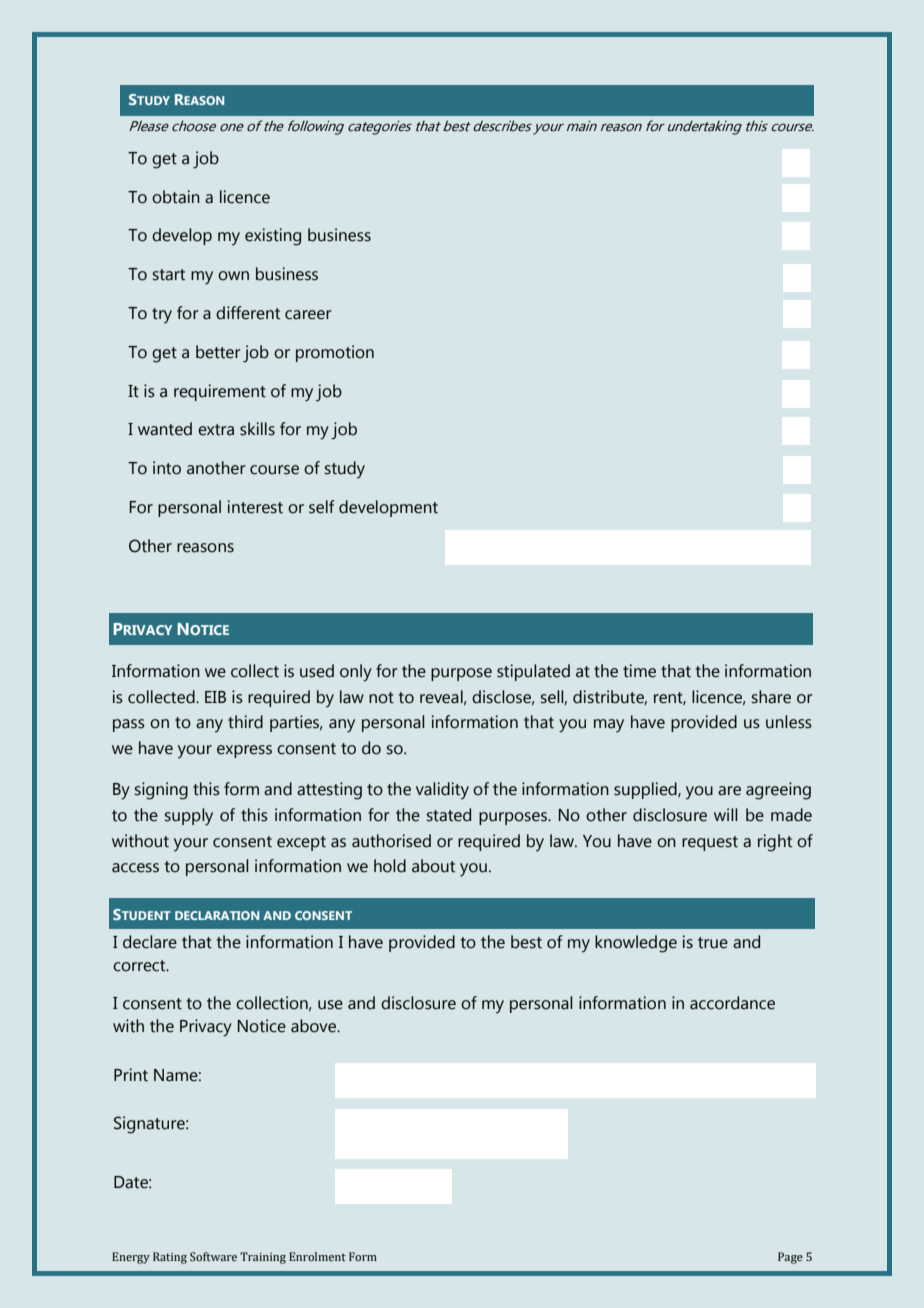 This screenshot has height=1308, width=924. What do you see at coordinates (217, 915) in the screenshot?
I see `DECLARATION` at bounding box center [217, 915].
